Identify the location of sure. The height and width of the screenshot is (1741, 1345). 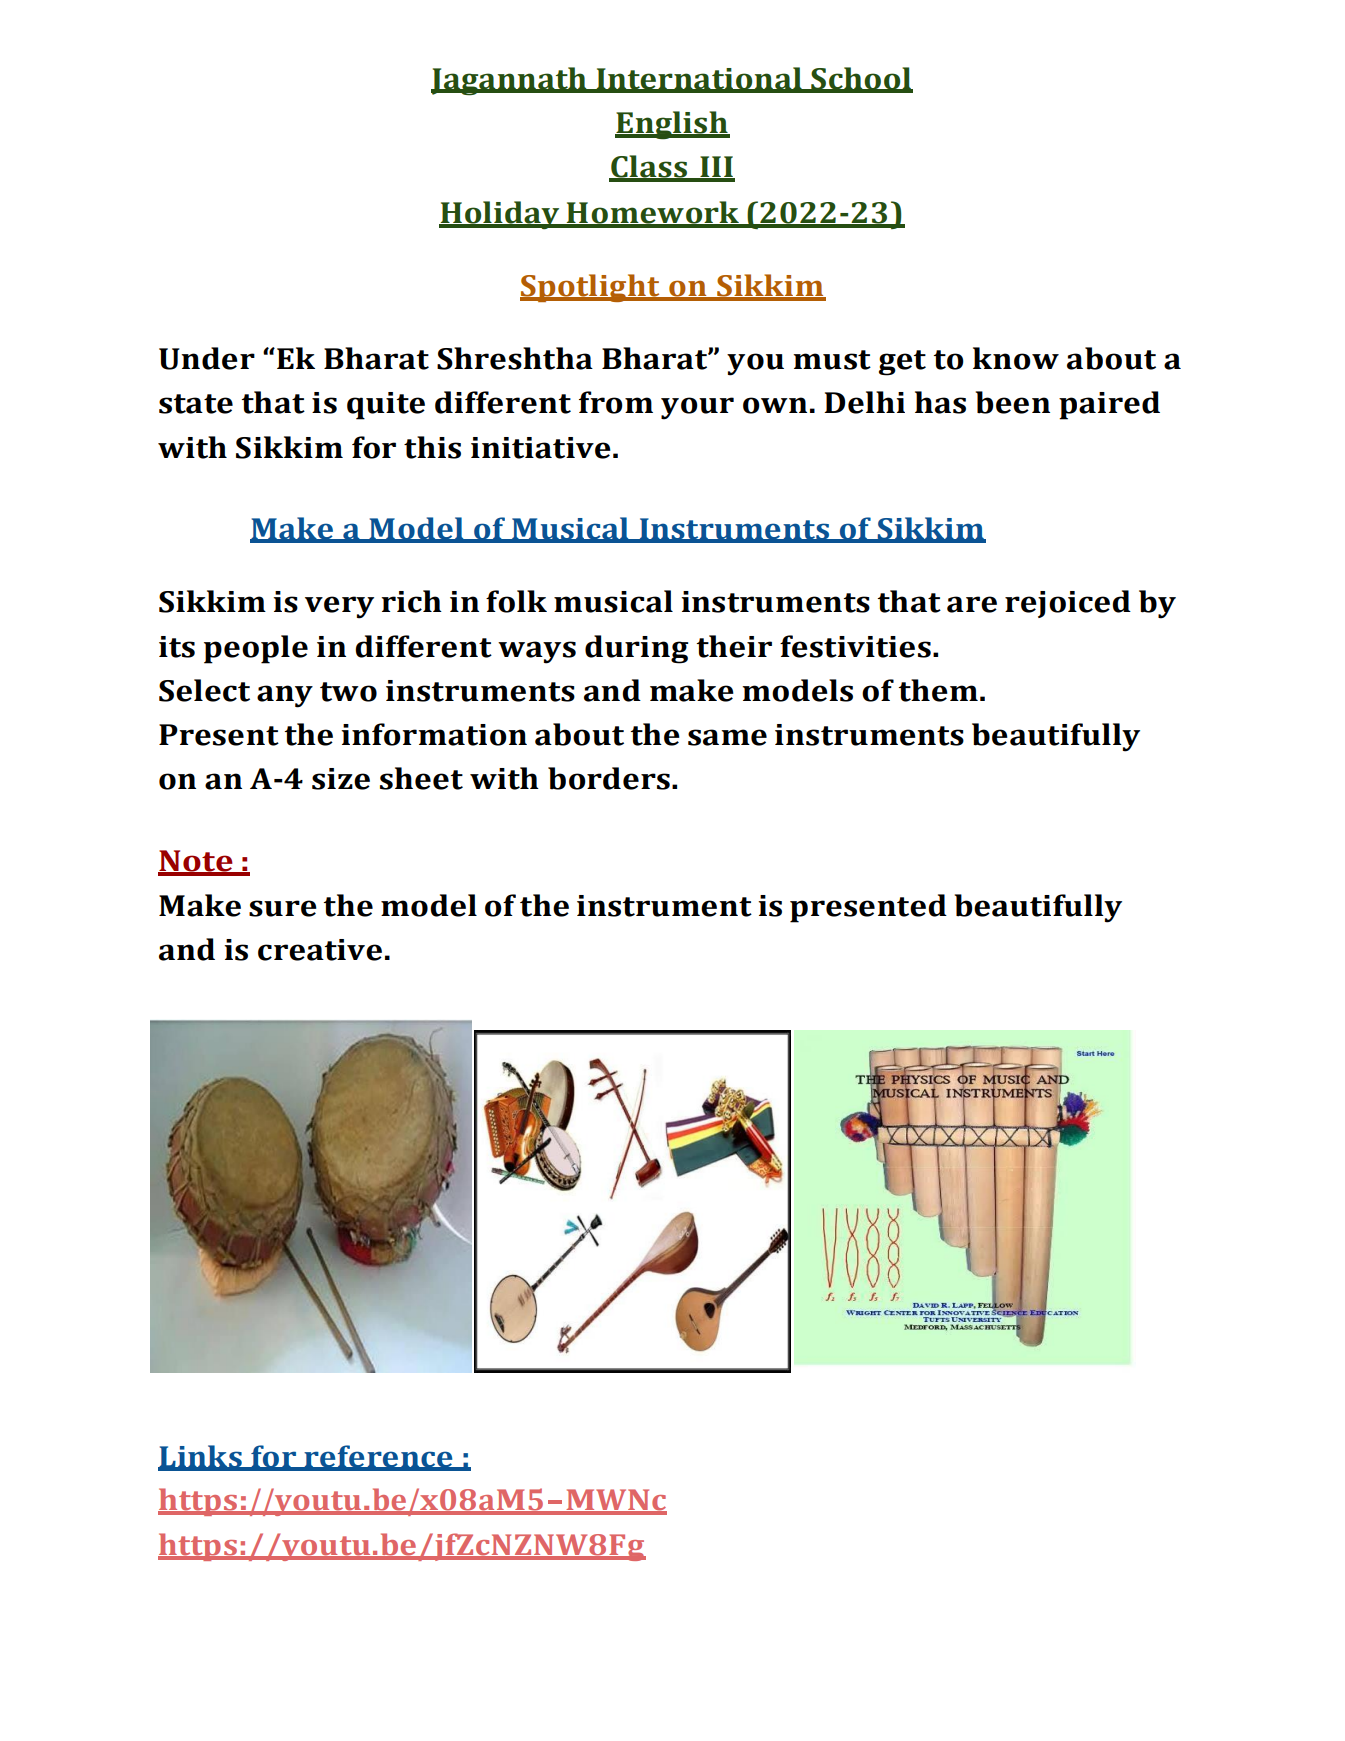
(283, 908).
